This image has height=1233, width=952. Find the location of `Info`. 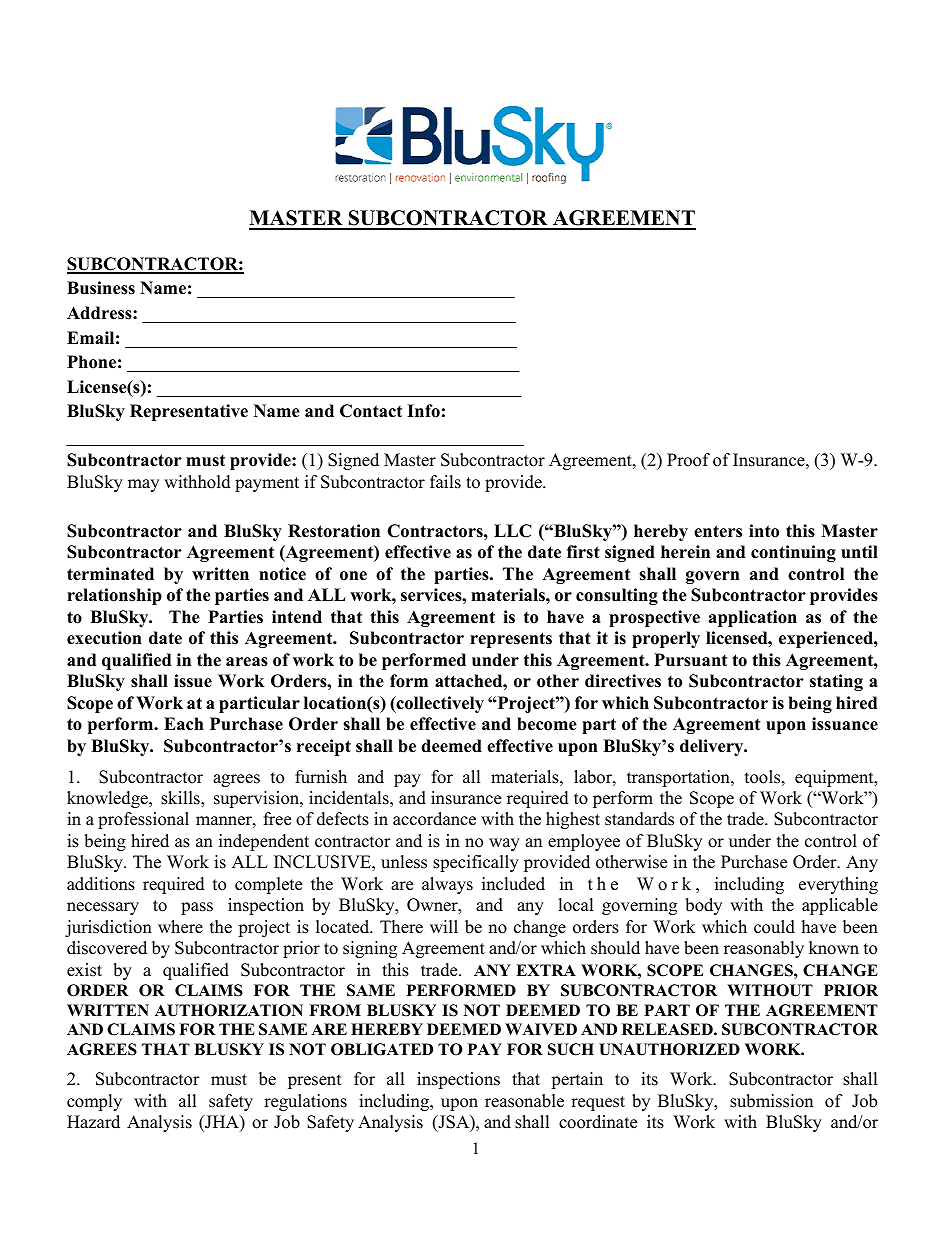

Info is located at coordinates (423, 411).
